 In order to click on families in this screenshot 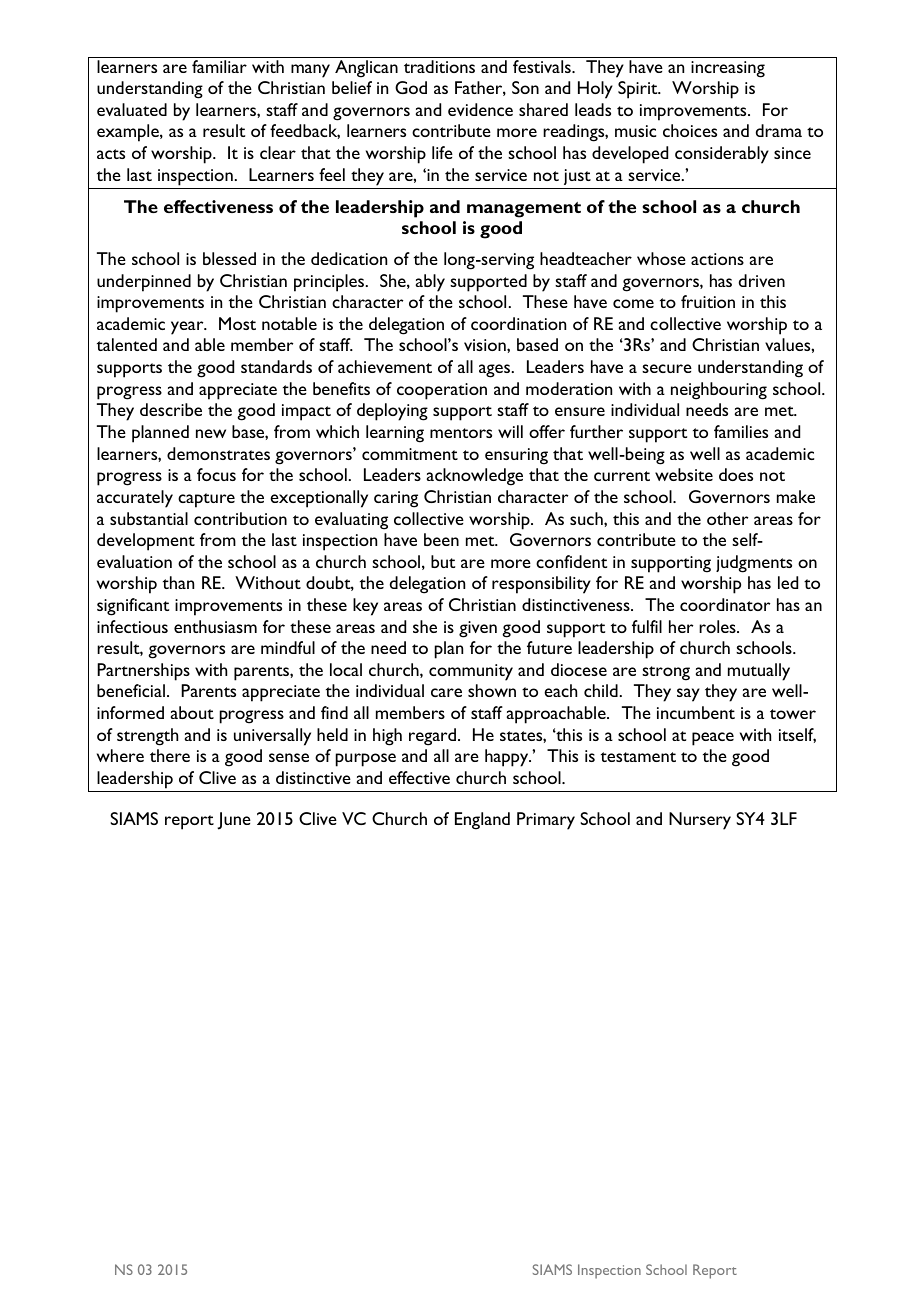, I will do `click(741, 431)`.
